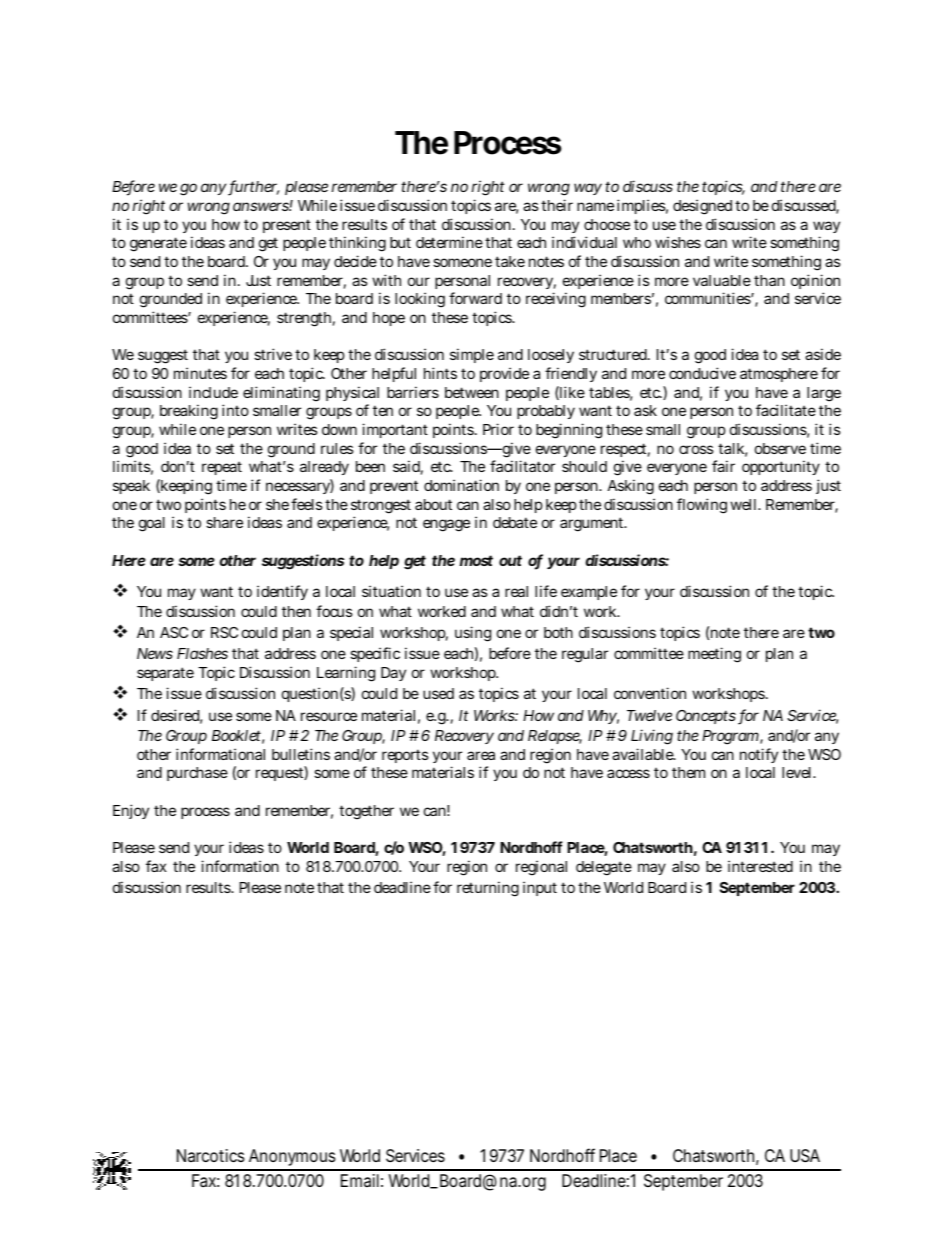 Image resolution: width=952 pixels, height=1233 pixels. I want to click on but, so click(400, 242).
